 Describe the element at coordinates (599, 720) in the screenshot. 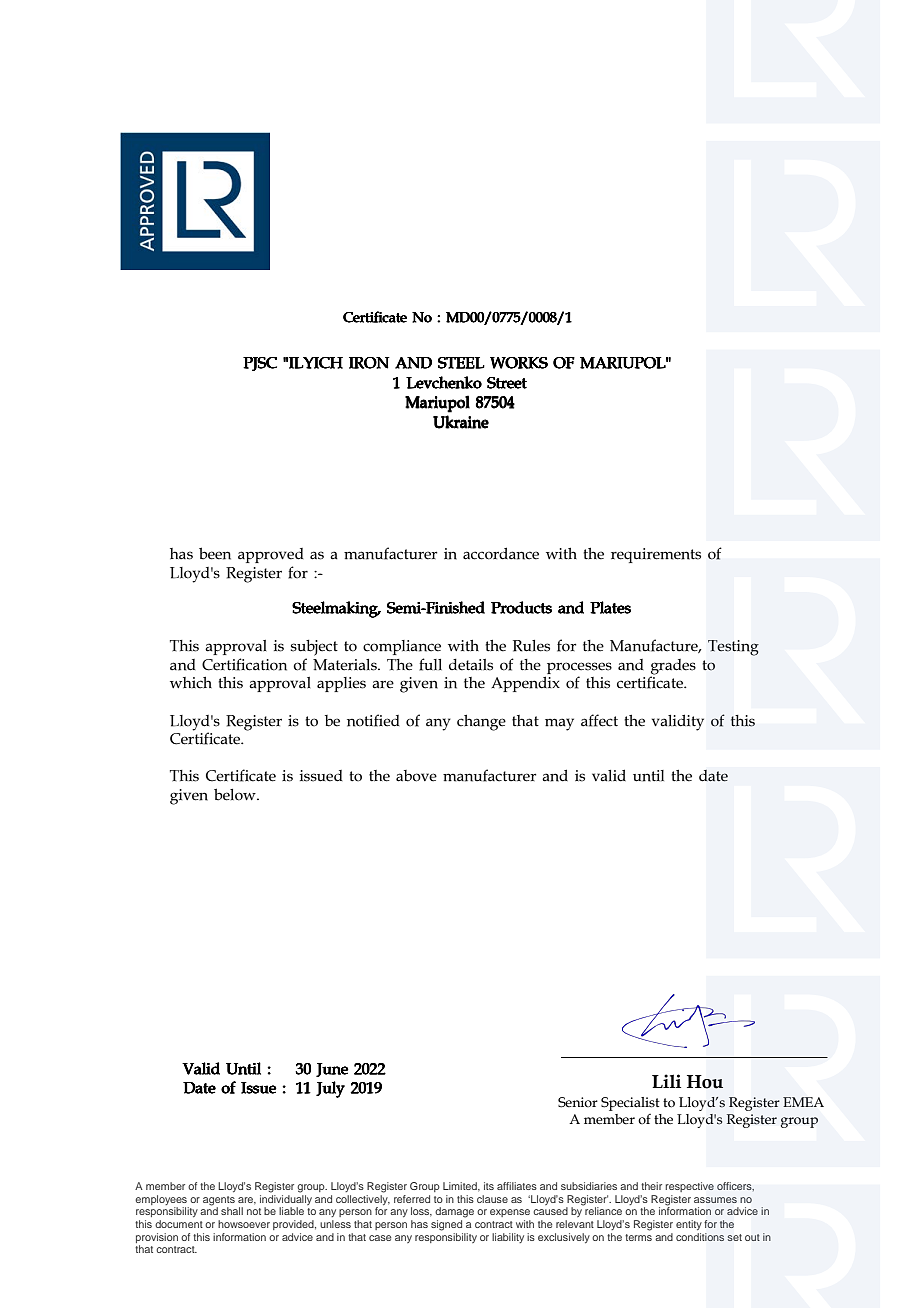

I see `affect` at that location.
